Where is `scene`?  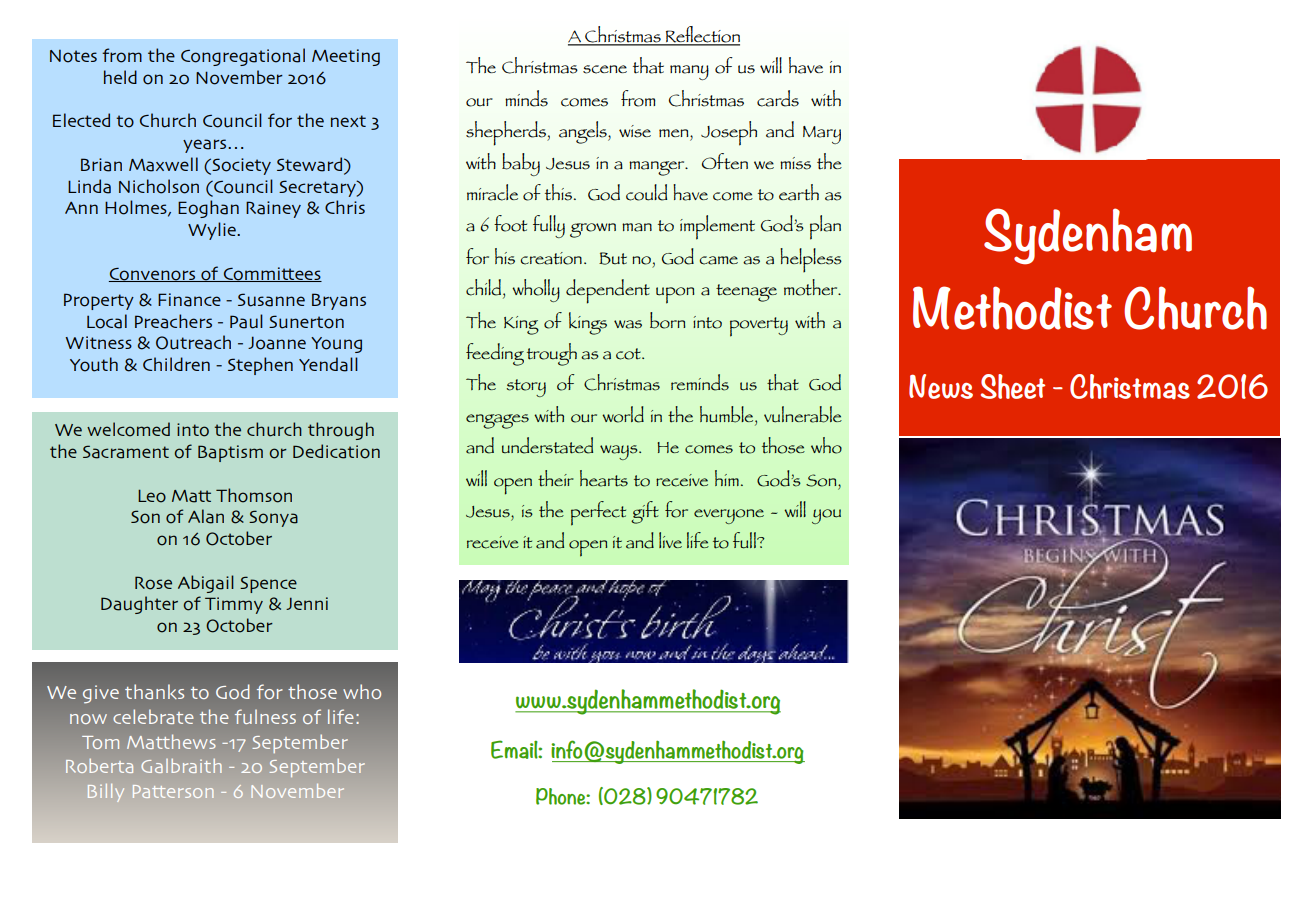
scene is located at coordinates (605, 69).
